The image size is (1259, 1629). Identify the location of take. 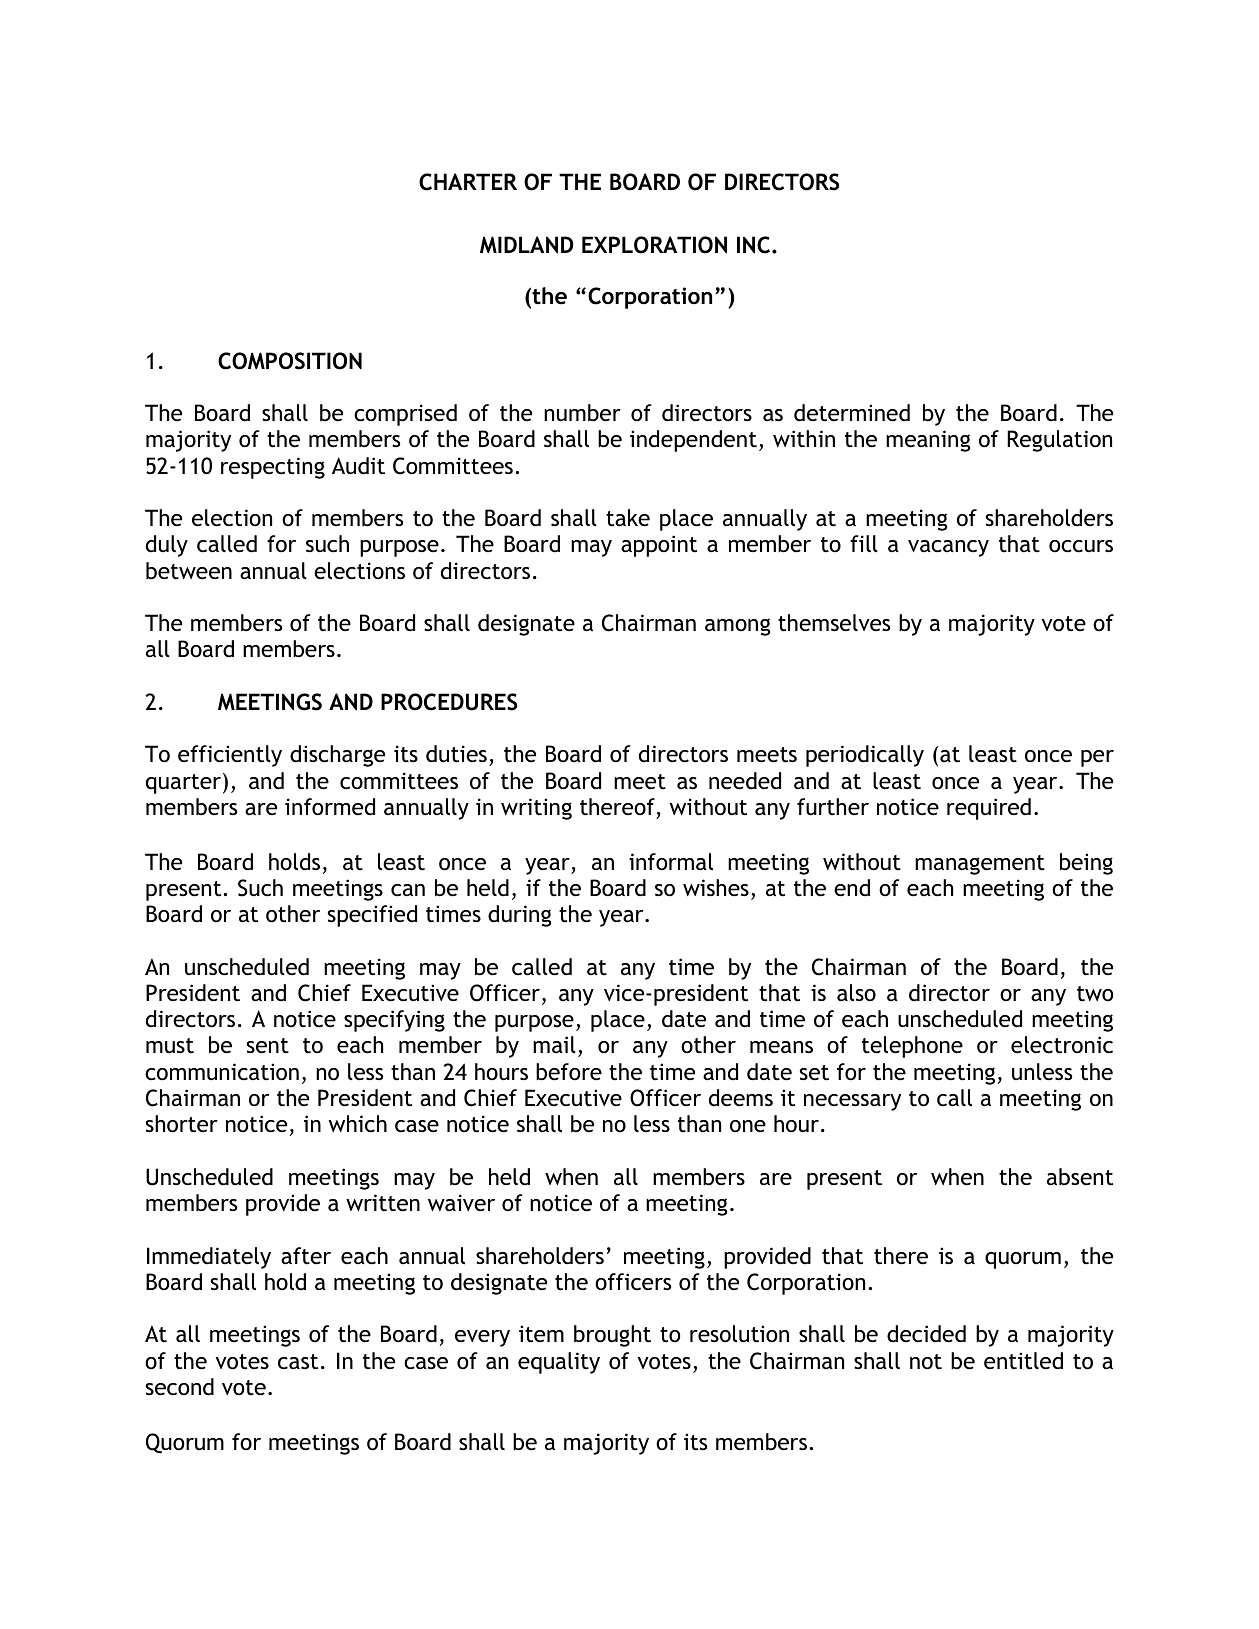
(628, 518).
